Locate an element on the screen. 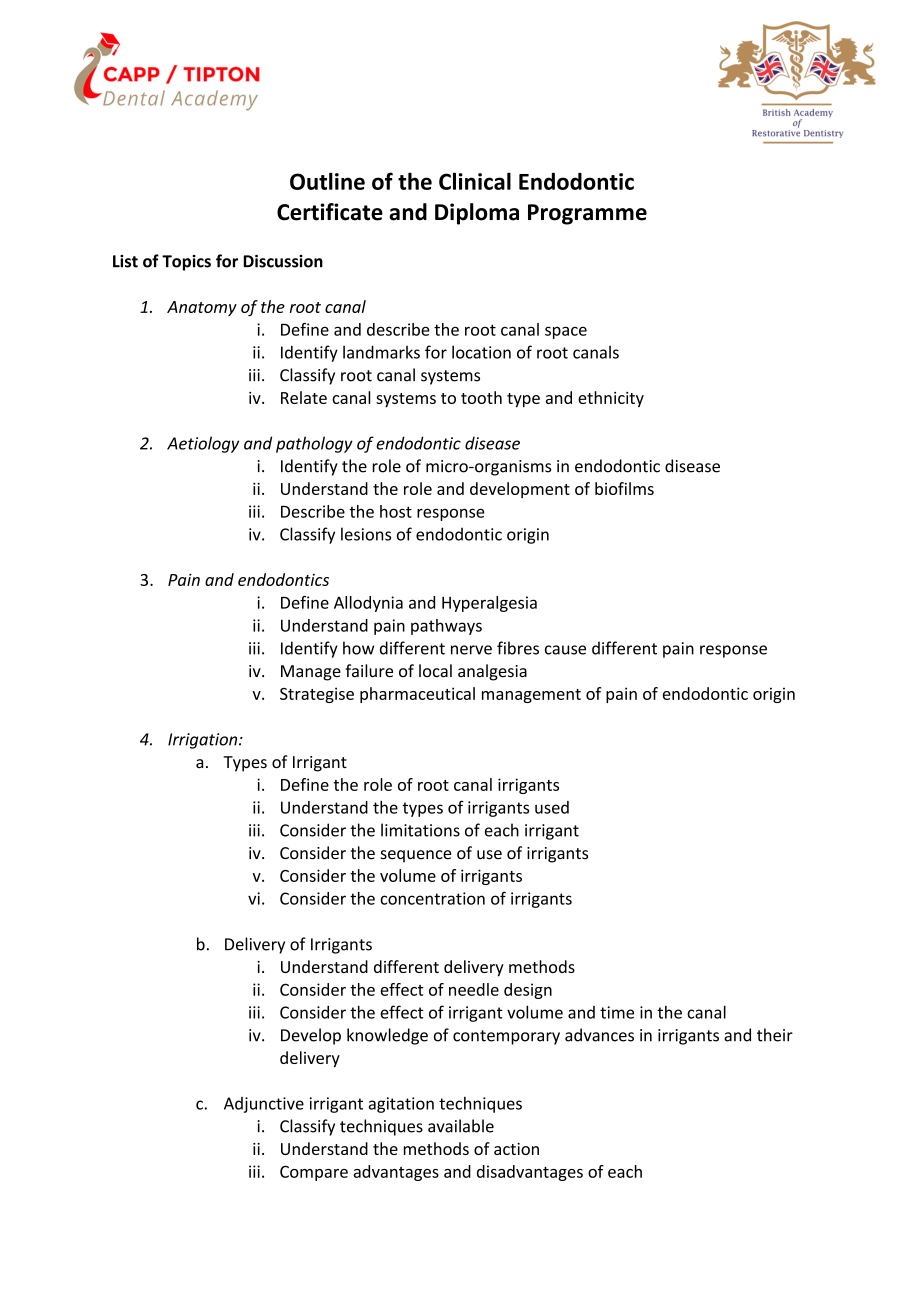 Image resolution: width=924 pixels, height=1308 pixels. limitations is located at coordinates (420, 830).
